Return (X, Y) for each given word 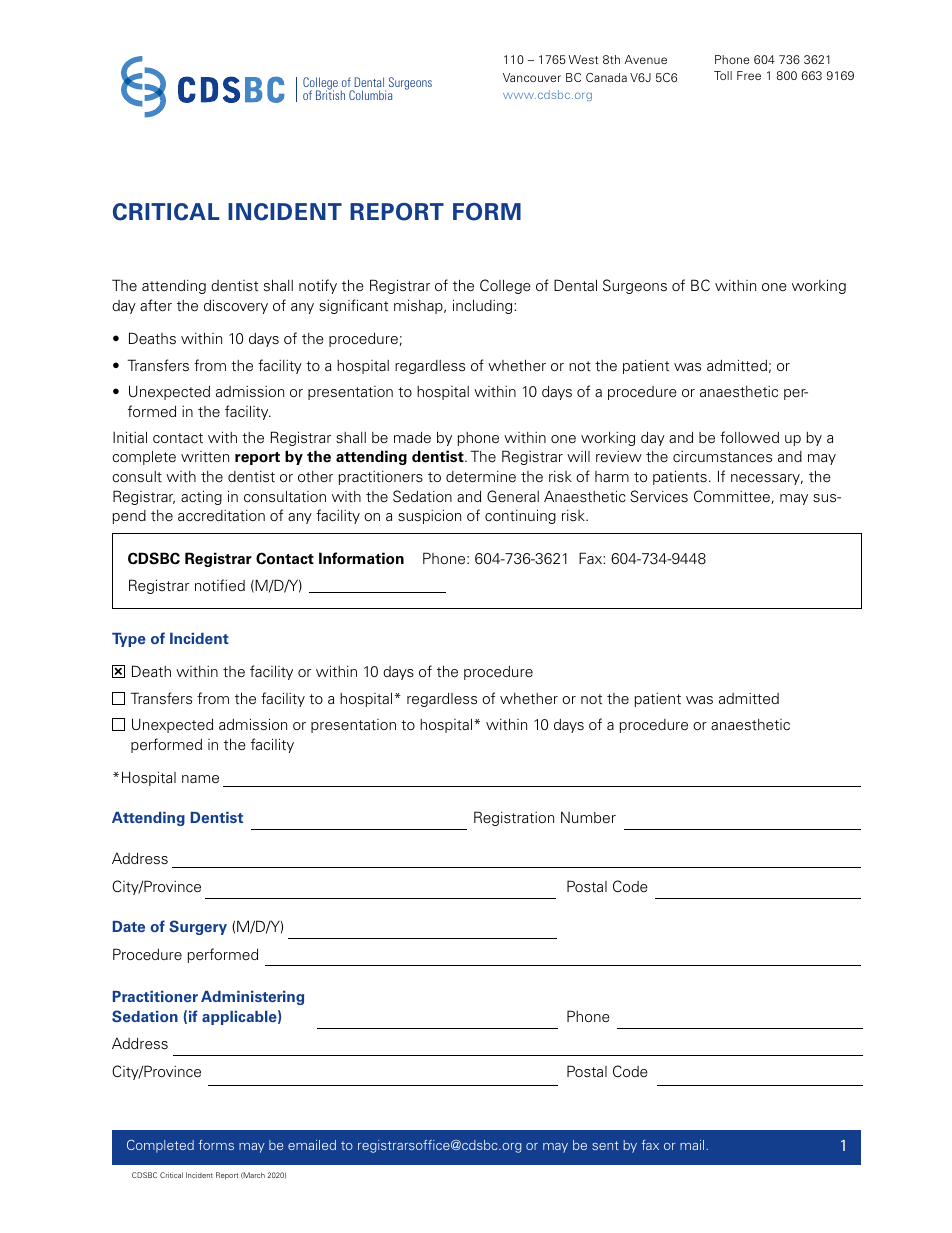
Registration (514, 818)
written (205, 457)
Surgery (198, 927)
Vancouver (532, 77)
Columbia (370, 95)
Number (588, 817)
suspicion (429, 516)
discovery (236, 306)
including (484, 306)
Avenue (645, 59)
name (200, 779)
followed (749, 437)
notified (220, 585)
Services (659, 496)
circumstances (722, 456)
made (412, 437)
